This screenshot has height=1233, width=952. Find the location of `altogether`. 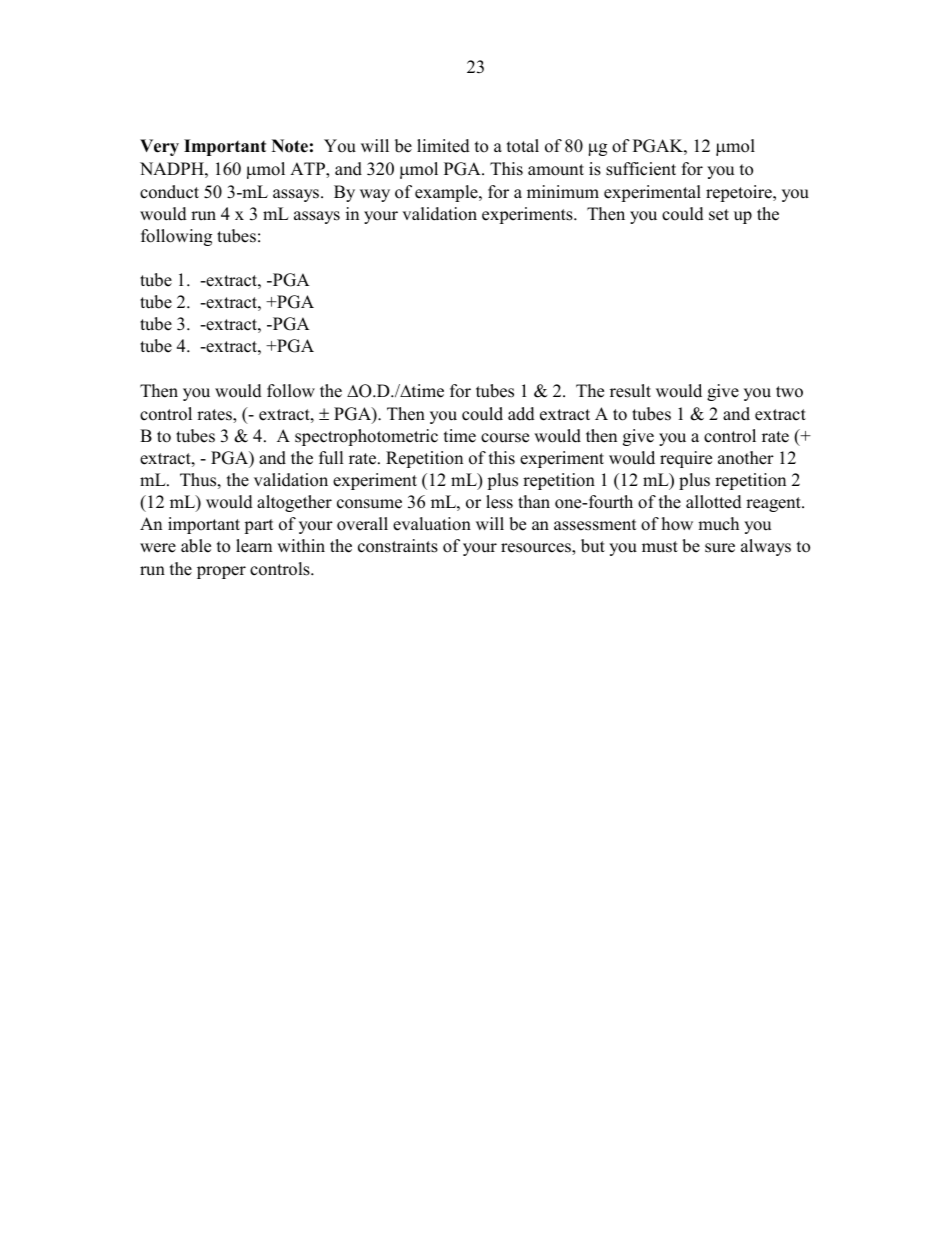

altogether is located at coordinates (294, 503).
